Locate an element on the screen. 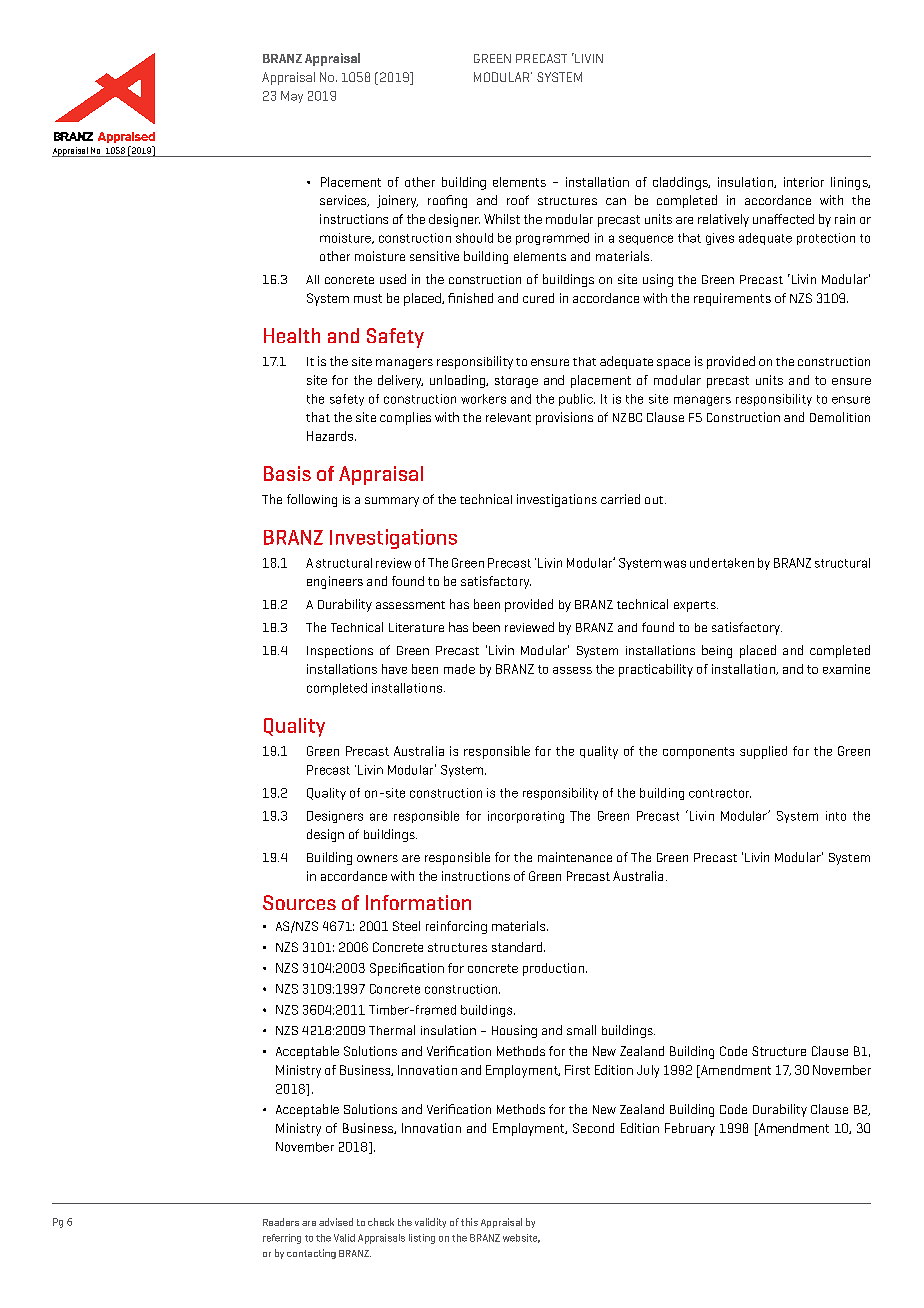 This screenshot has height=1308, width=924. being is located at coordinates (717, 651).
